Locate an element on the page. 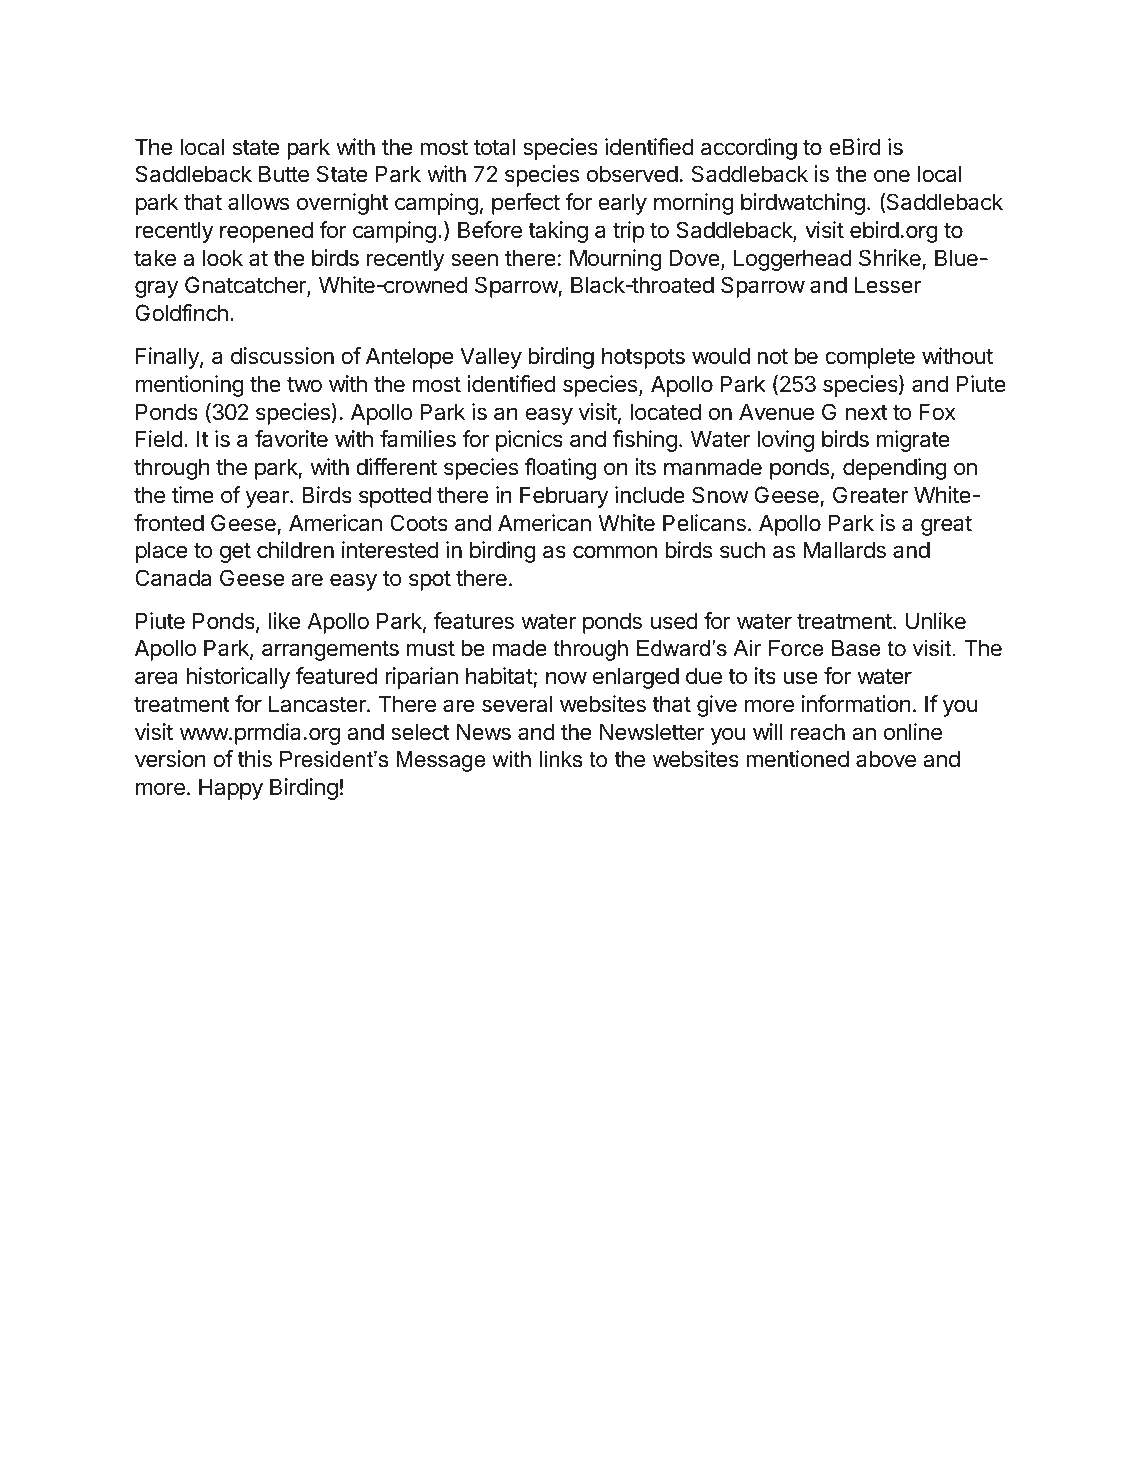 The image size is (1141, 1476). year is located at coordinates (268, 499).
